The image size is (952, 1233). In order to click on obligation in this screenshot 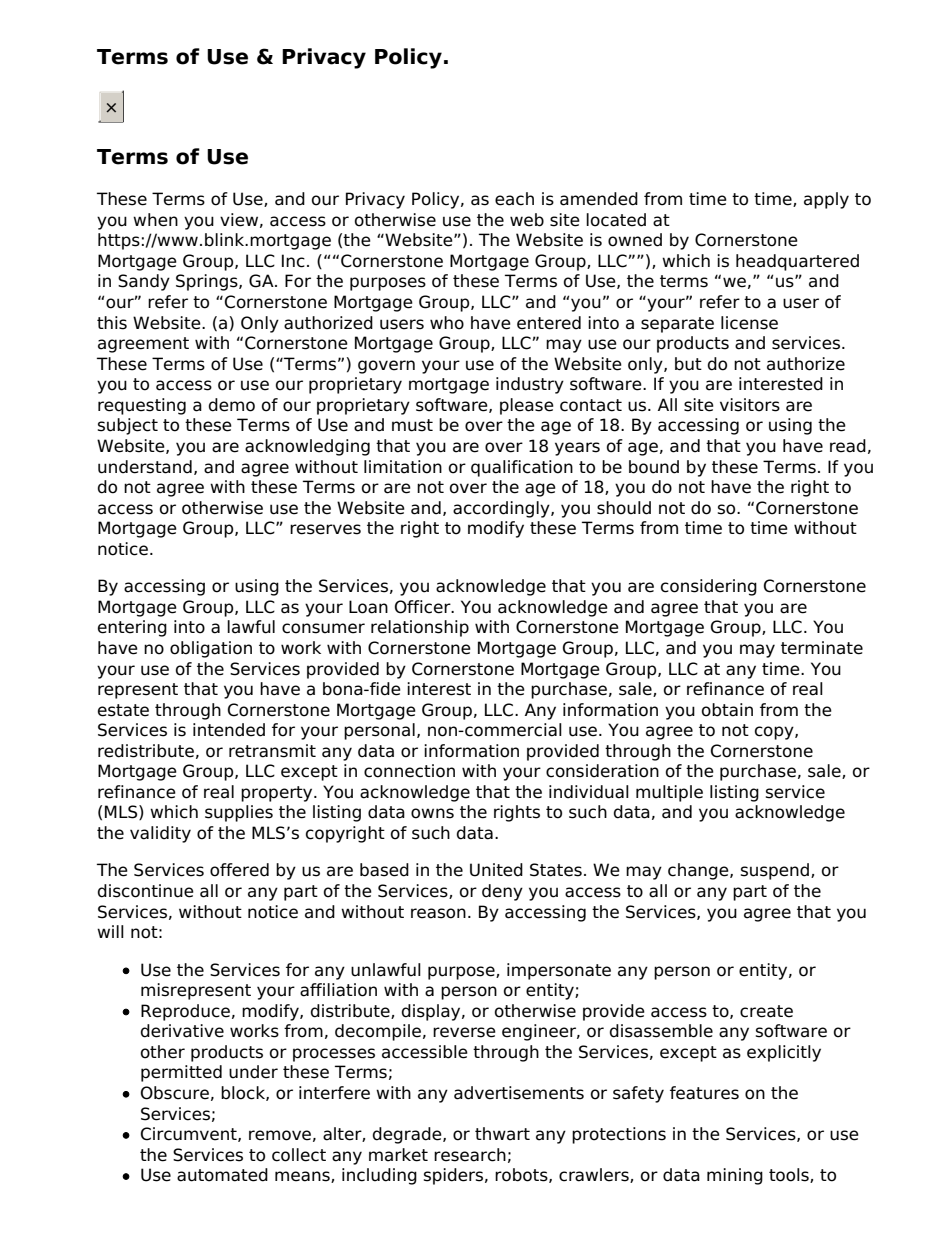, I will do `click(211, 649)`.
